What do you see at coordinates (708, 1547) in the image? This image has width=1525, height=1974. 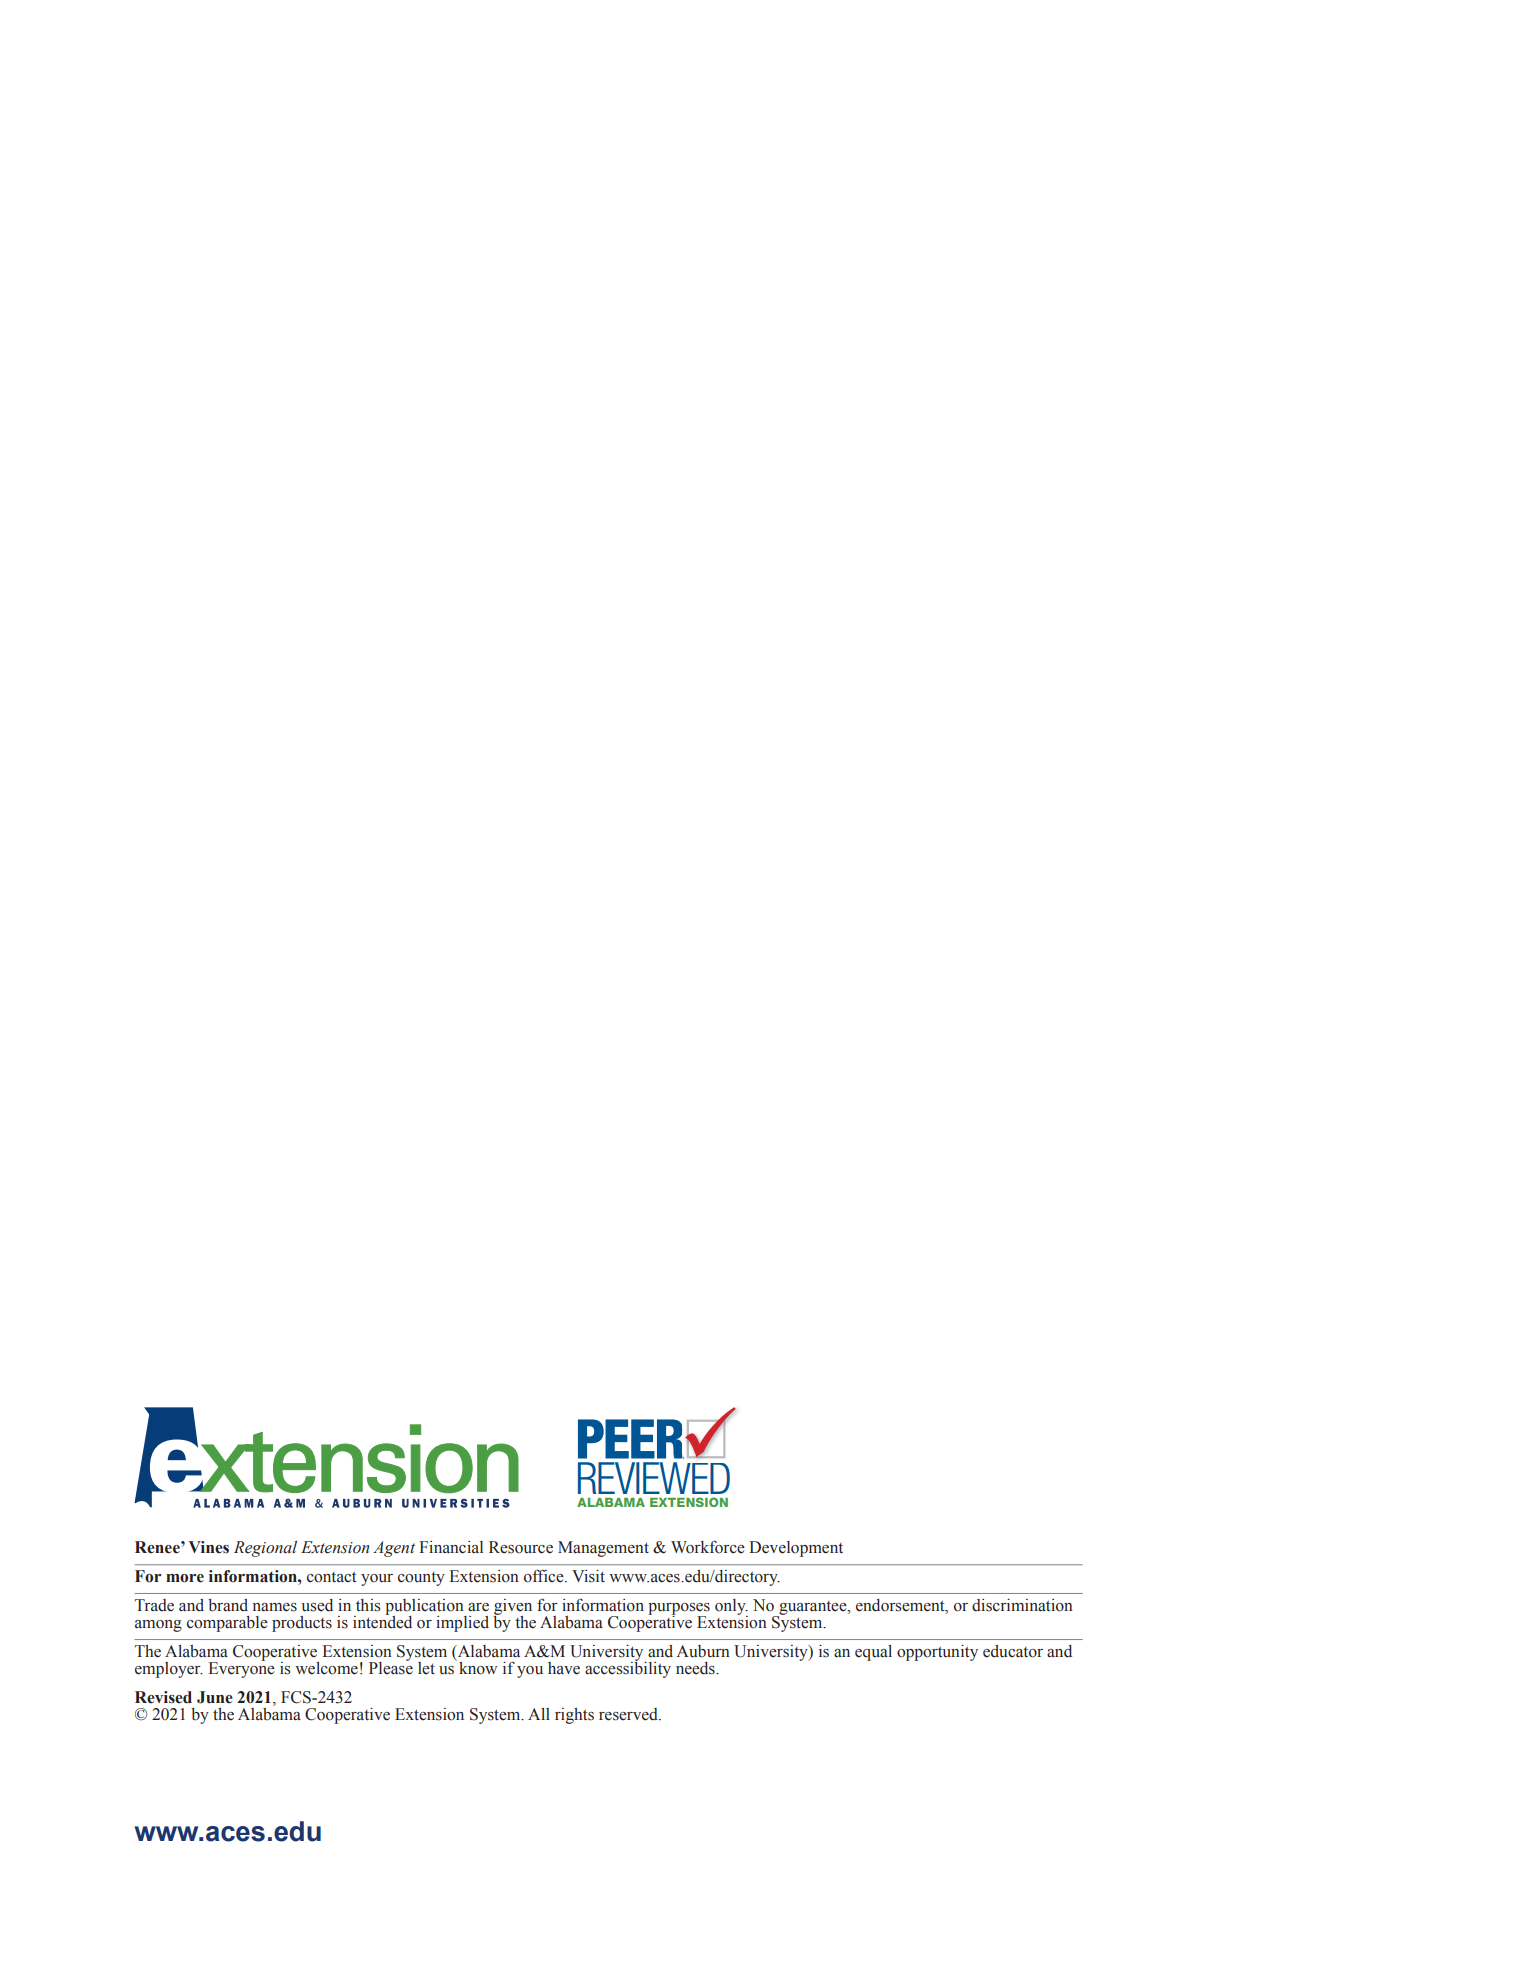 I see `Workforce` at bounding box center [708, 1547].
